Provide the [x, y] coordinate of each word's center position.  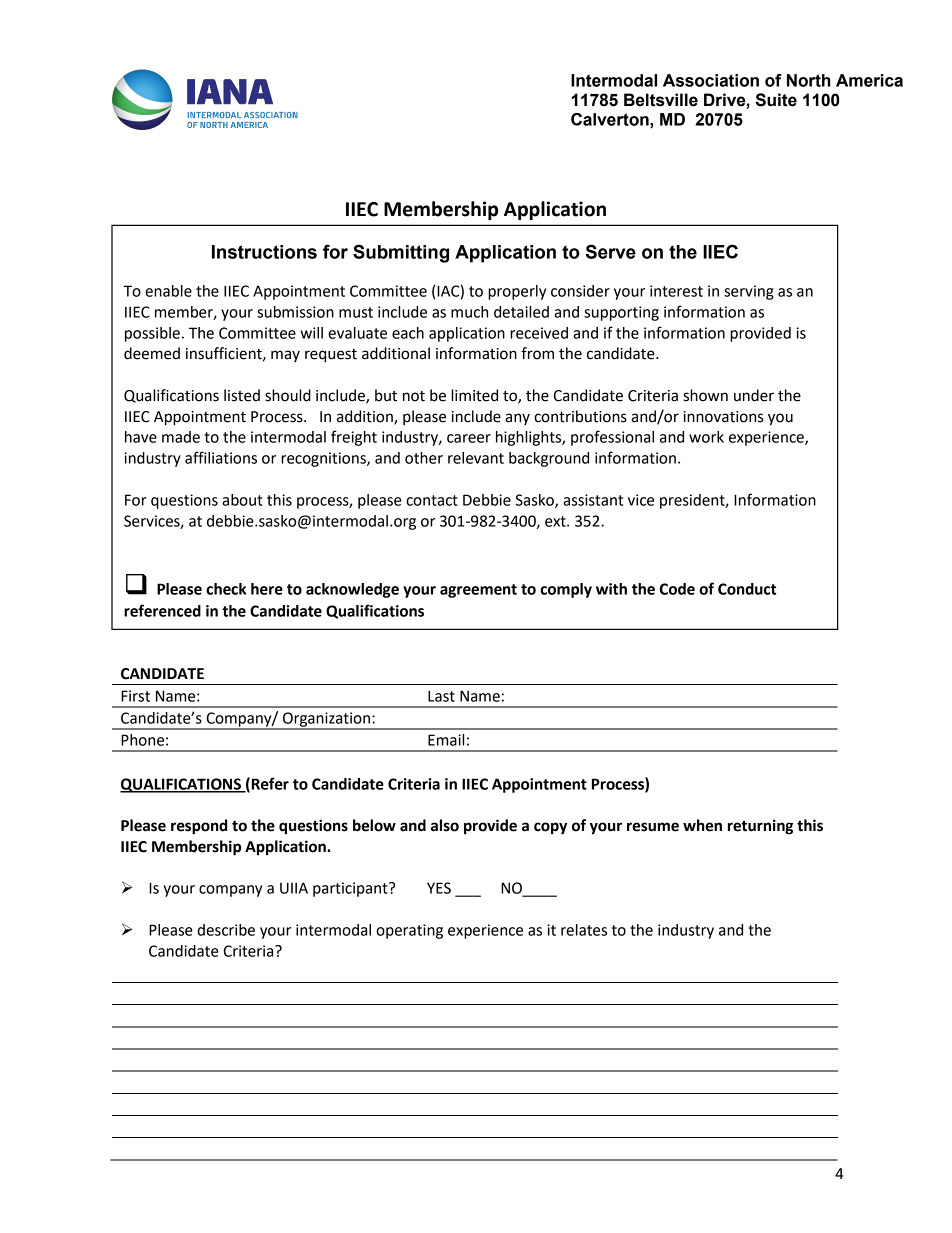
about [242, 500]
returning [760, 827]
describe [226, 930]
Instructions [264, 252]
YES [439, 888]
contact [432, 500]
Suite [776, 100]
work [706, 437]
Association [711, 80]
